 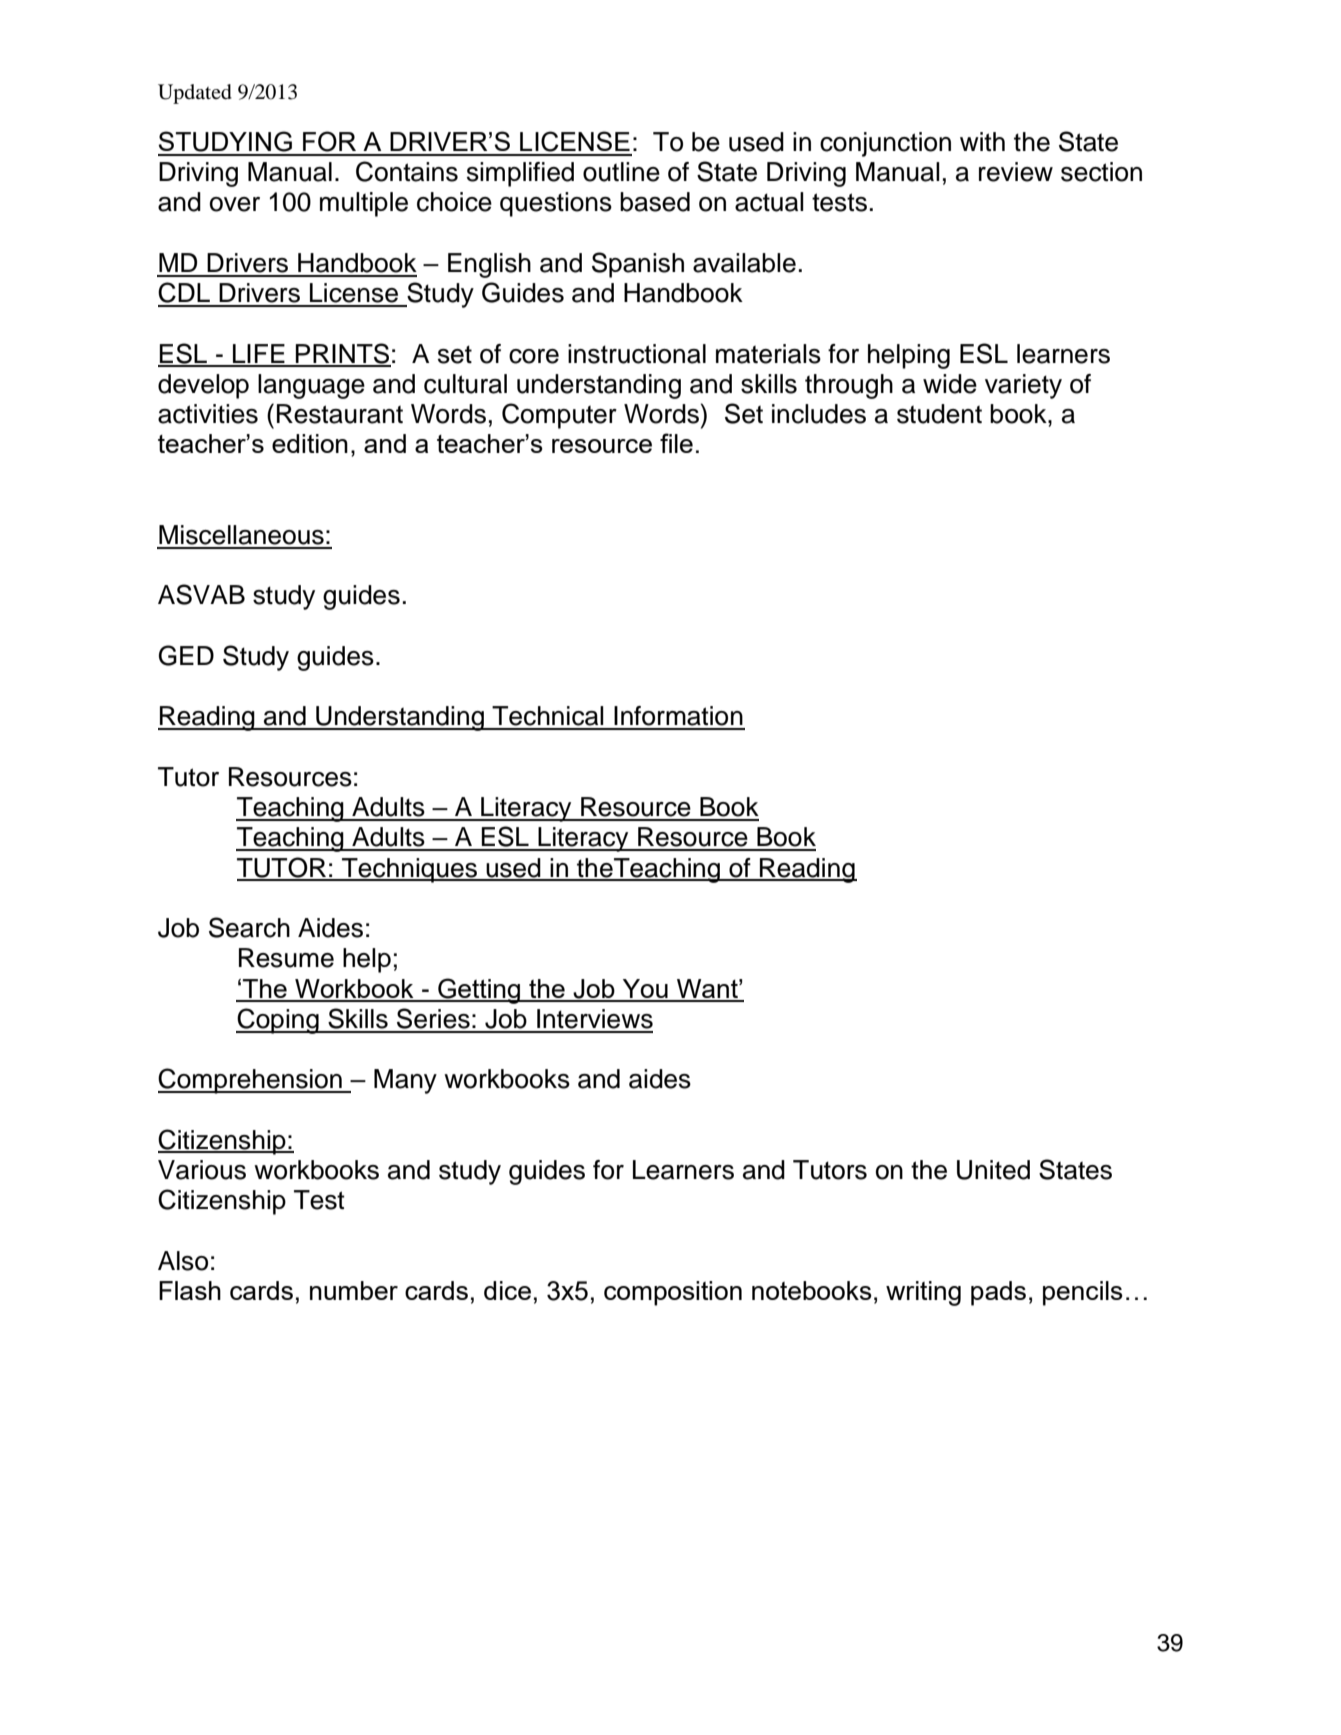 I want to click on variety, so click(x=1023, y=386).
